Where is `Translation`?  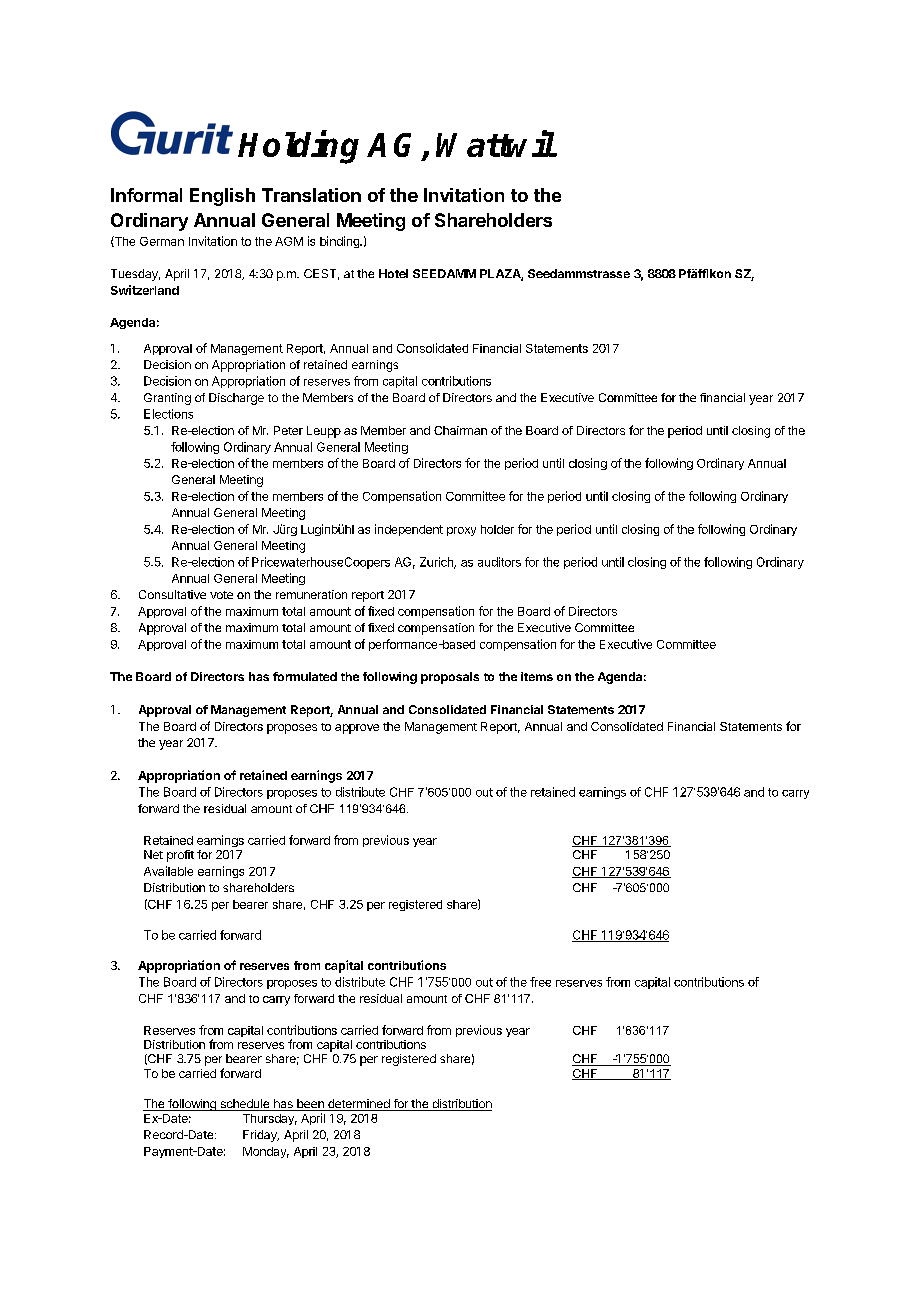
Translation is located at coordinates (311, 195).
